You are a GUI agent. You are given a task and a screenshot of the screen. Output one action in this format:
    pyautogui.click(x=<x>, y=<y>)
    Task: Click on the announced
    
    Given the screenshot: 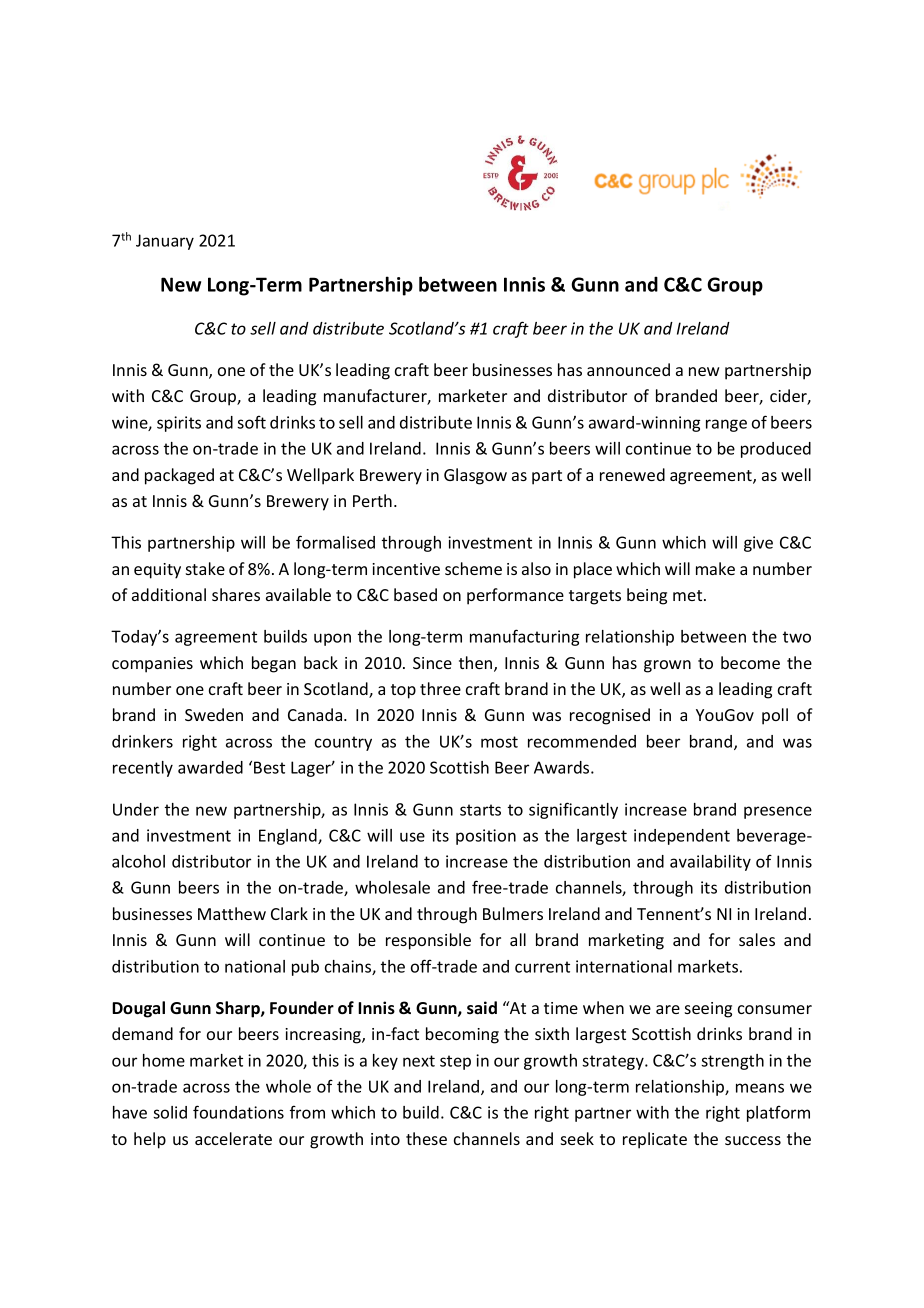 What is the action you would take?
    pyautogui.click(x=628, y=369)
